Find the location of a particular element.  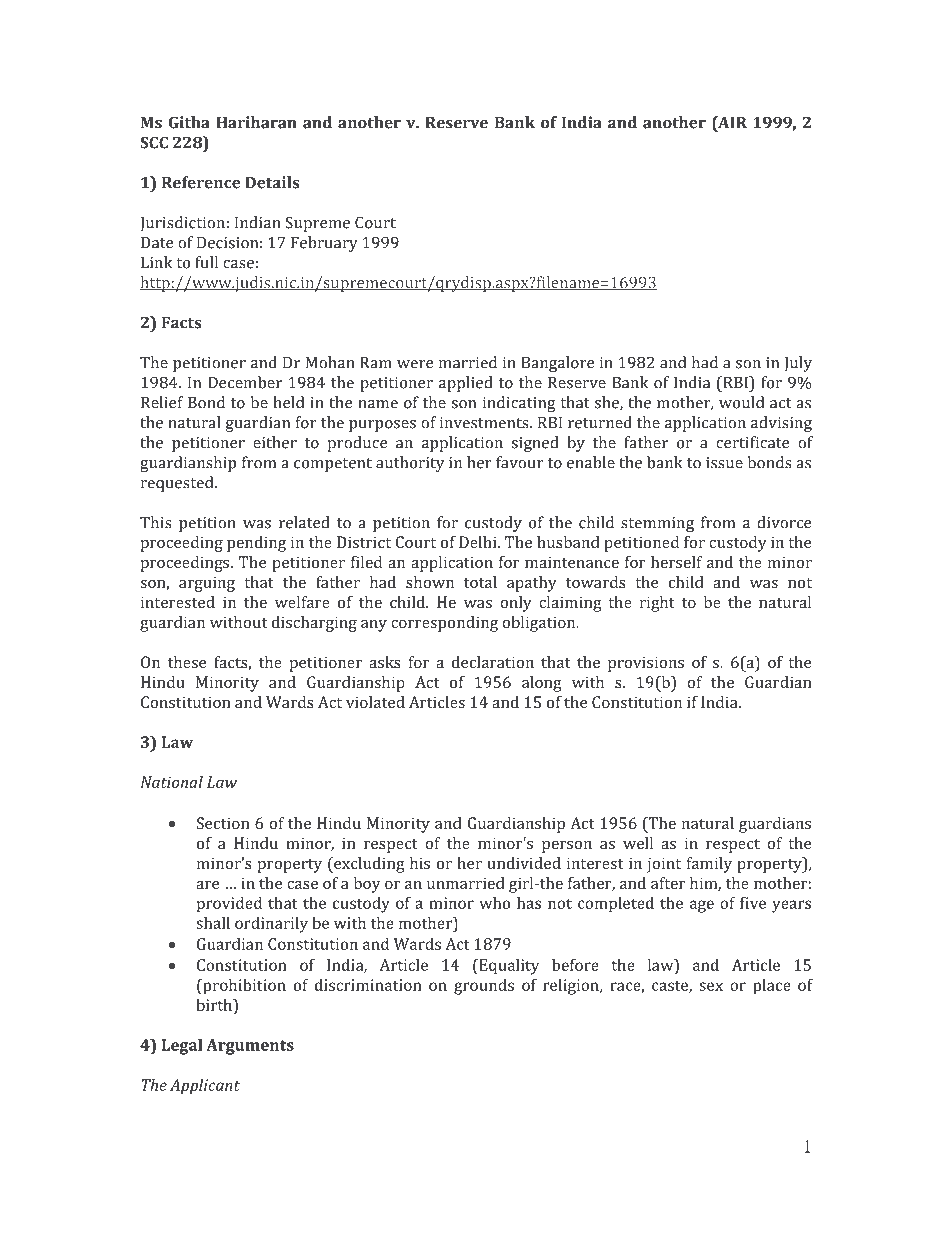

grounds is located at coordinates (484, 986).
